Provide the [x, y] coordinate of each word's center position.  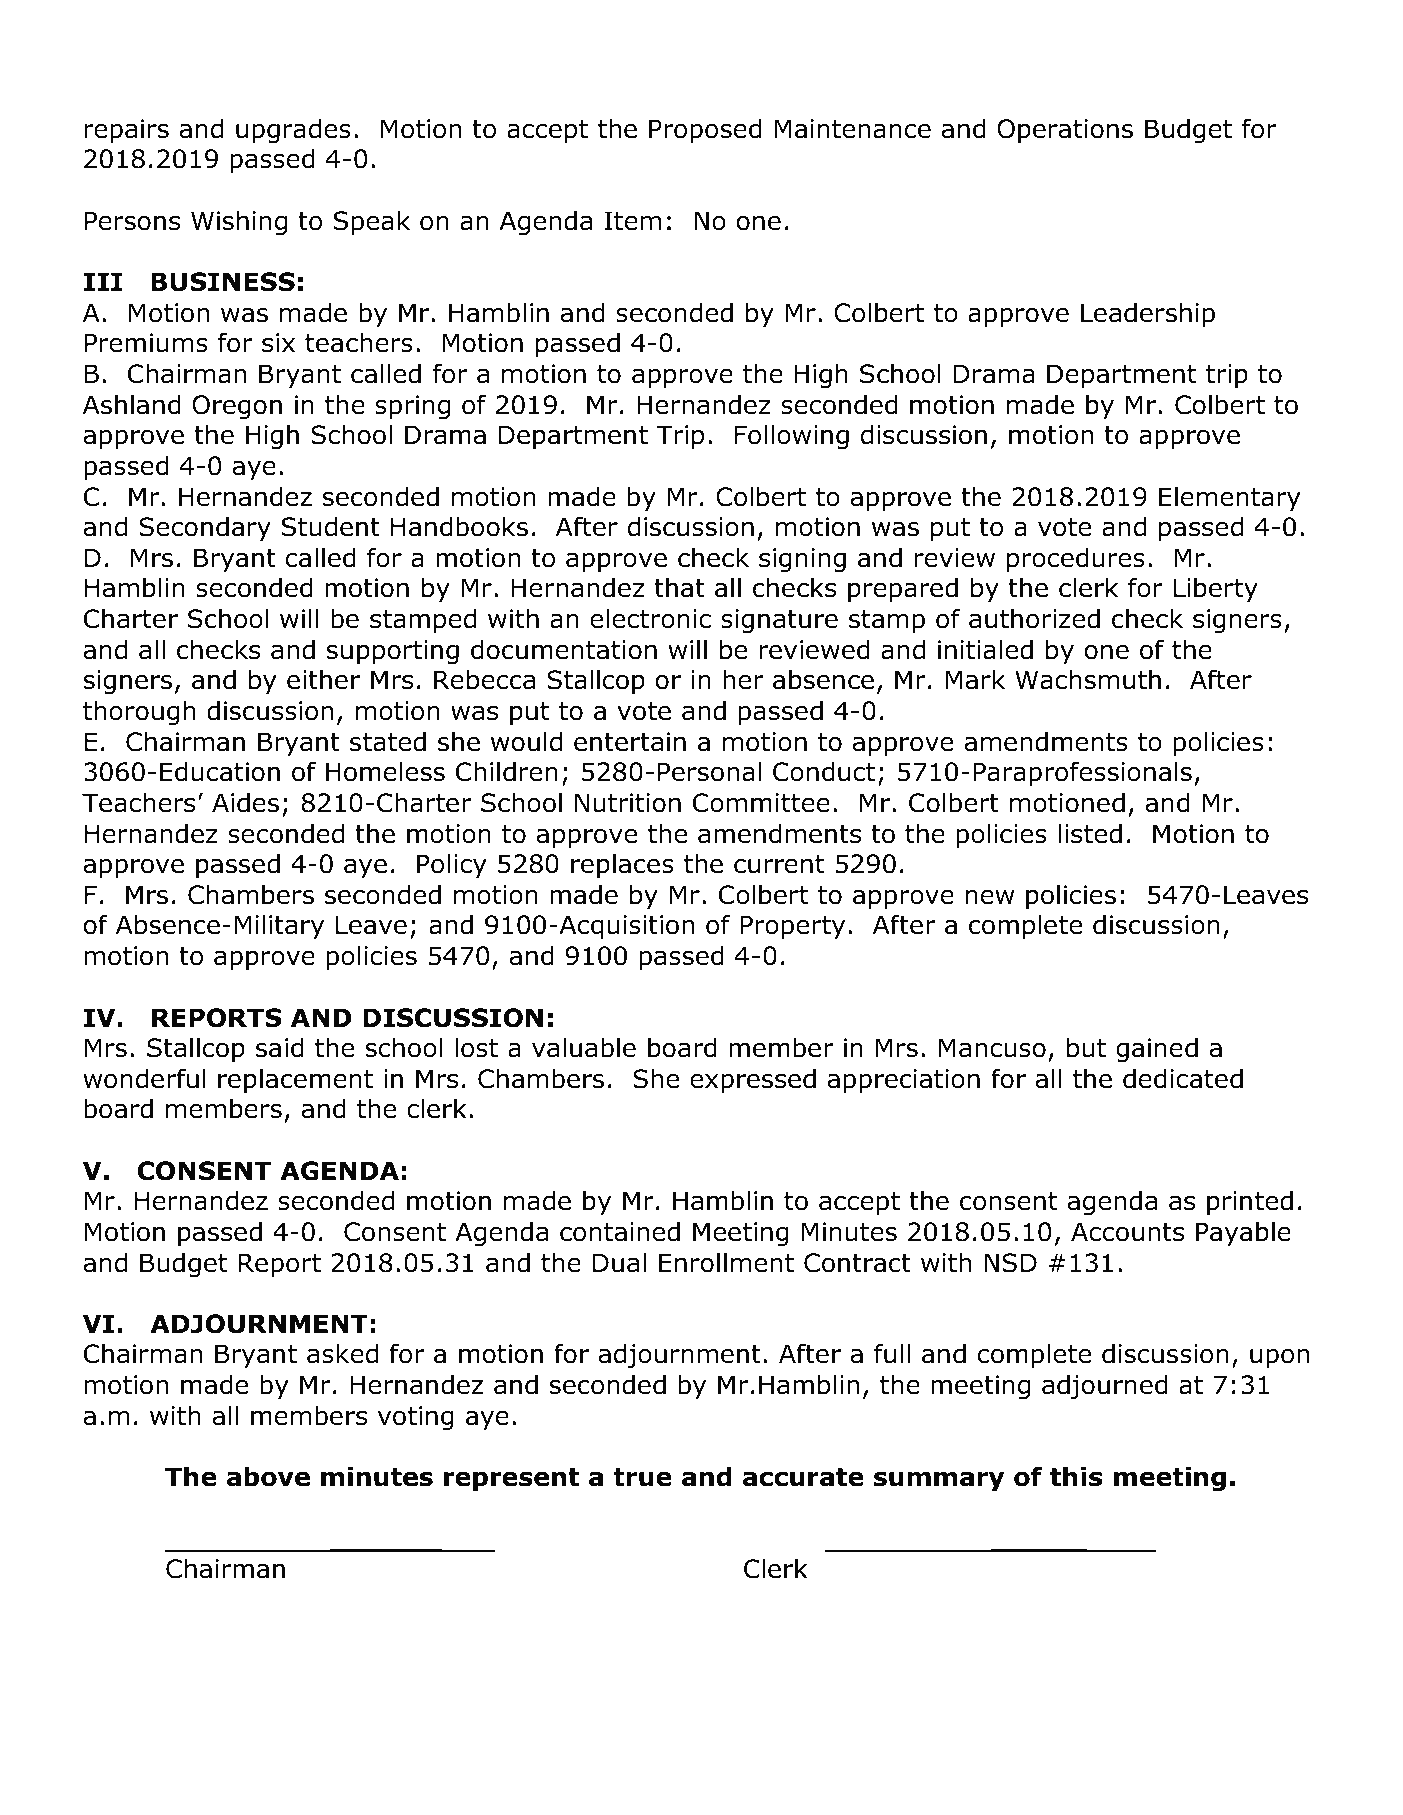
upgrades [293, 130]
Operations [1065, 131]
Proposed [705, 130]
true [642, 1477]
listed [1090, 833]
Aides [245, 802]
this [1076, 1476]
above [268, 1476]
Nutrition [628, 803]
